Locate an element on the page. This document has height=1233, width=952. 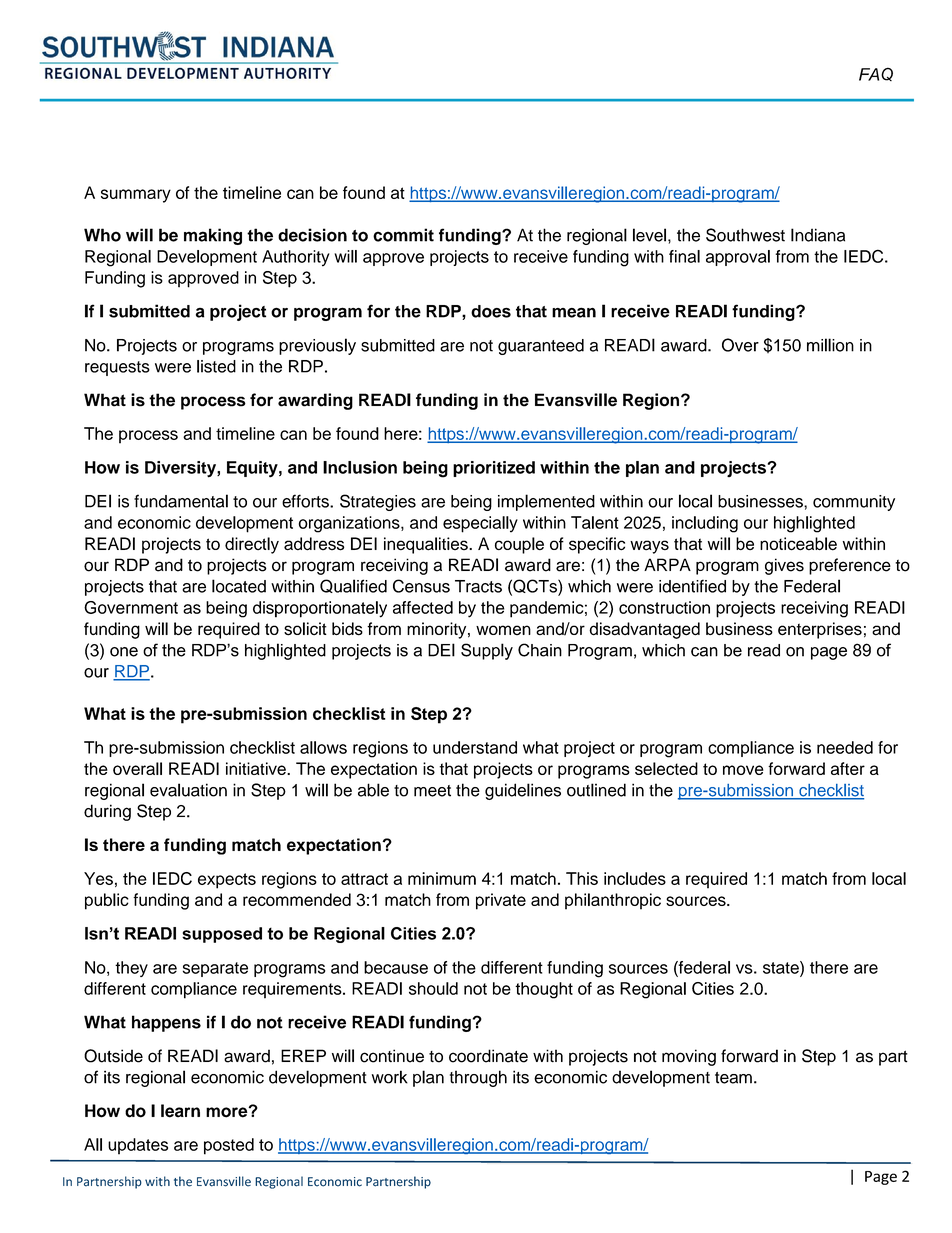
expects is located at coordinates (227, 881).
